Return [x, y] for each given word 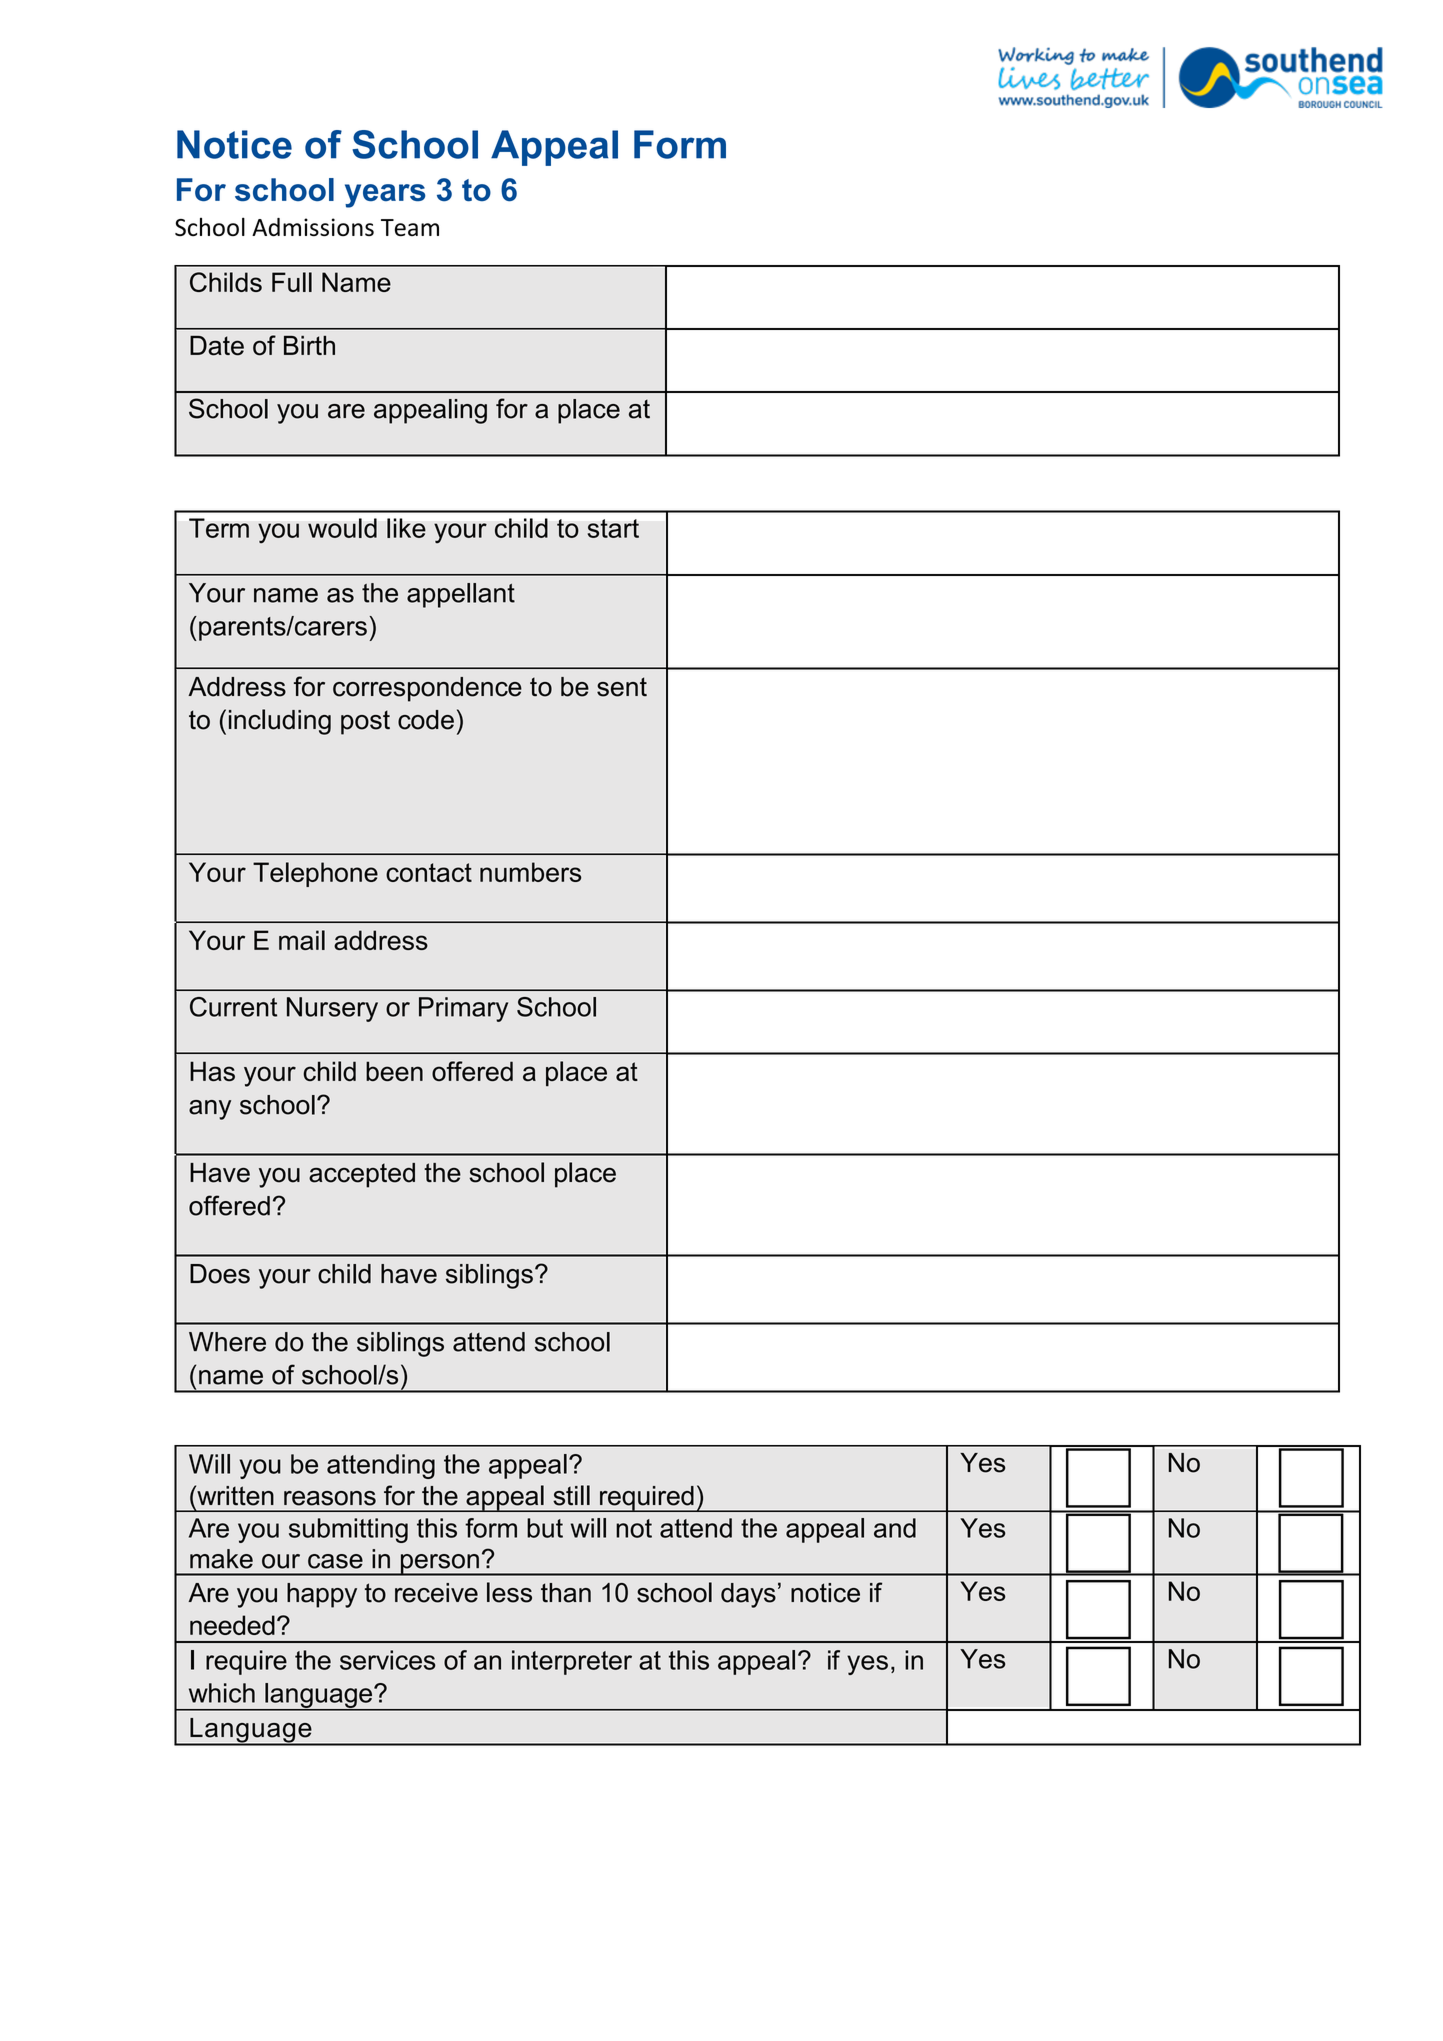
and [895, 1528]
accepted [362, 1175]
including [280, 722]
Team [410, 227]
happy [322, 1595]
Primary [463, 1009]
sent [622, 687]
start [613, 528]
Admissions [313, 227]
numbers [530, 872]
